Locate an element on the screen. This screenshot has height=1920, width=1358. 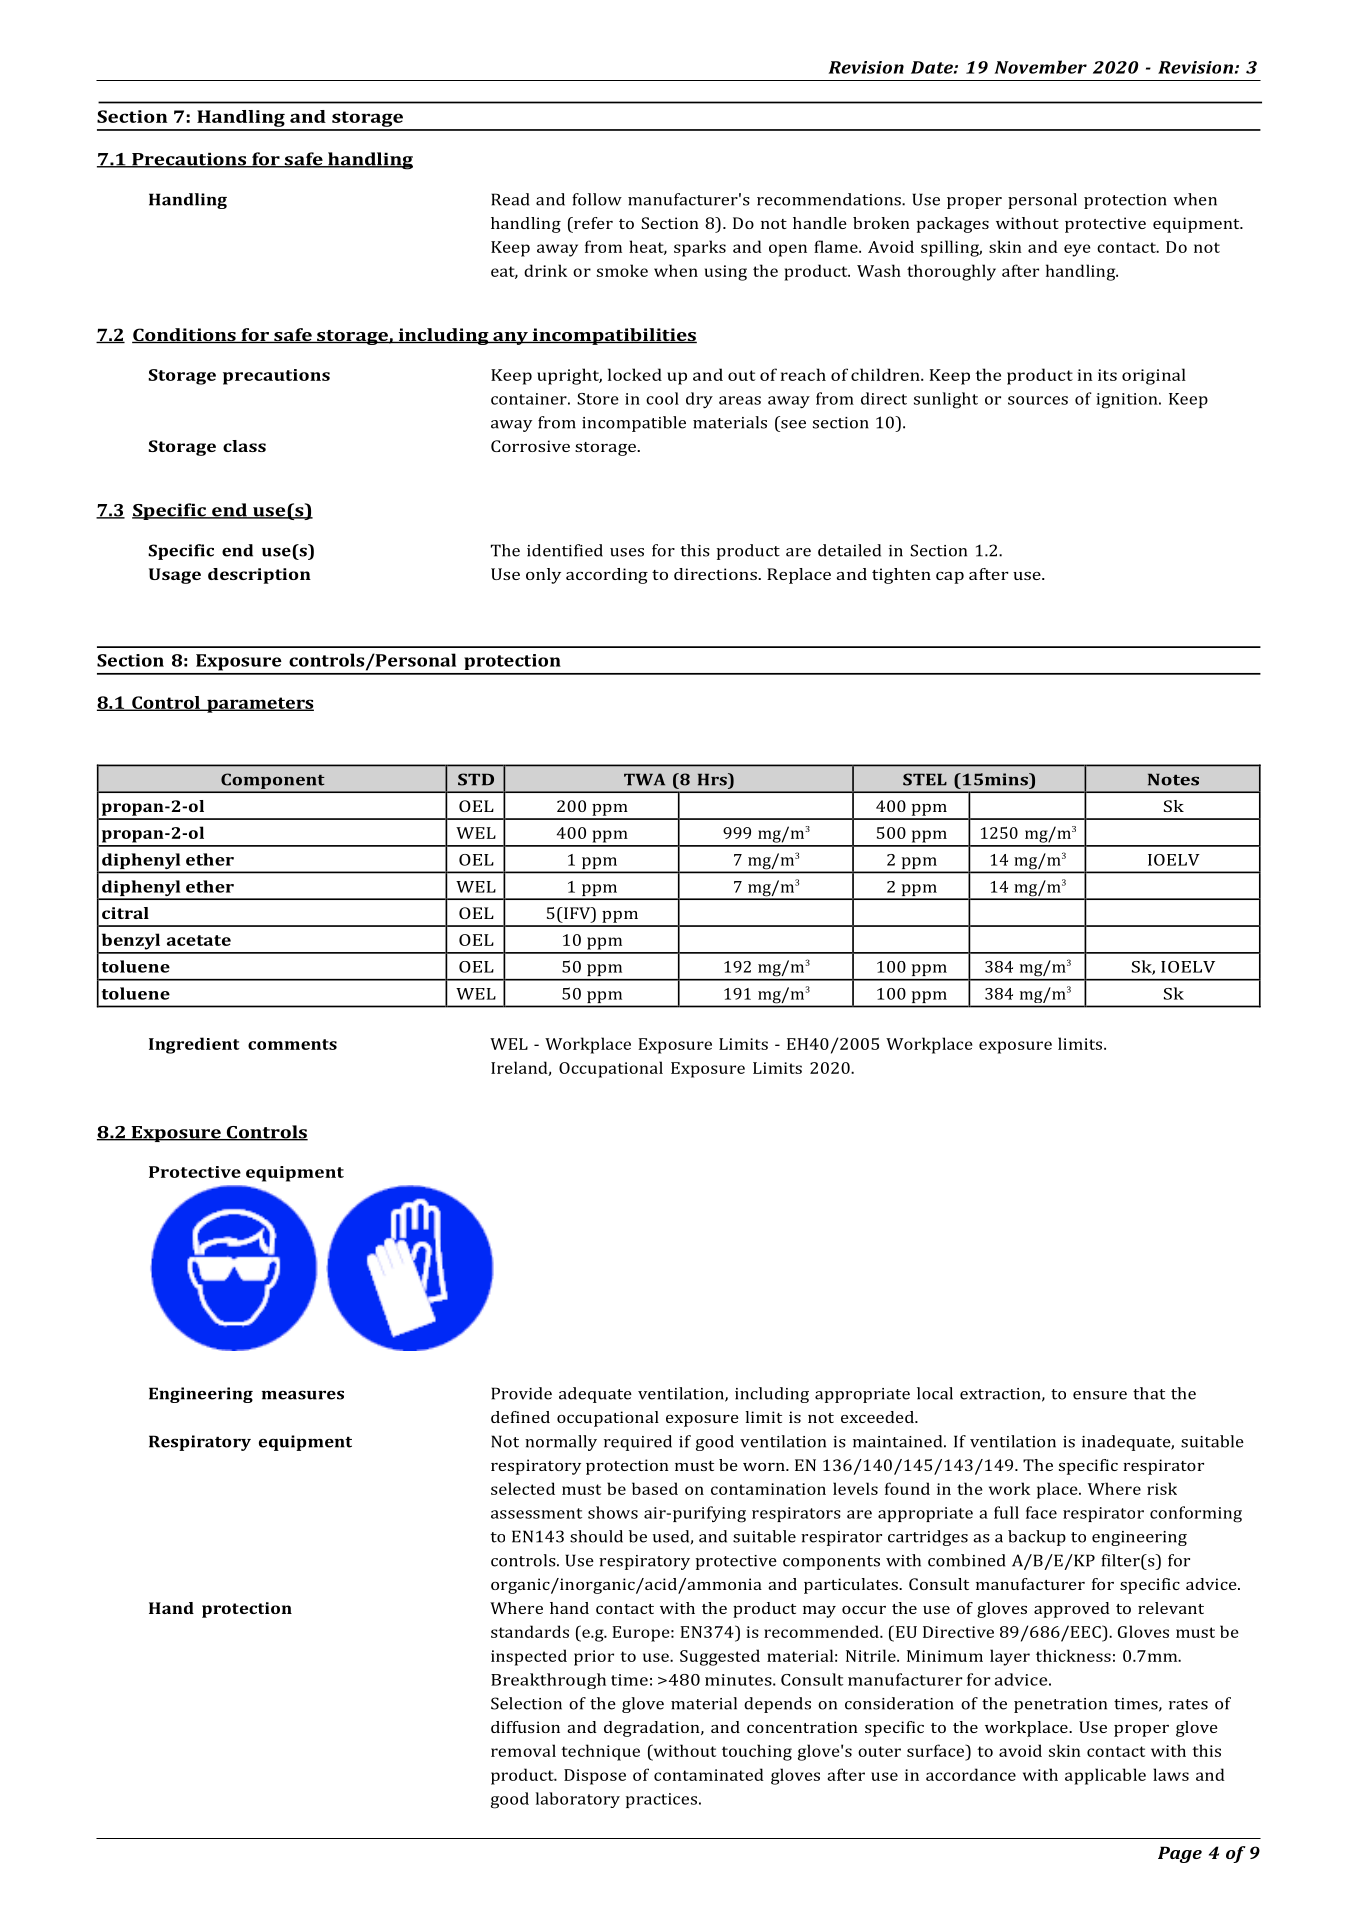
Notes is located at coordinates (1173, 779).
